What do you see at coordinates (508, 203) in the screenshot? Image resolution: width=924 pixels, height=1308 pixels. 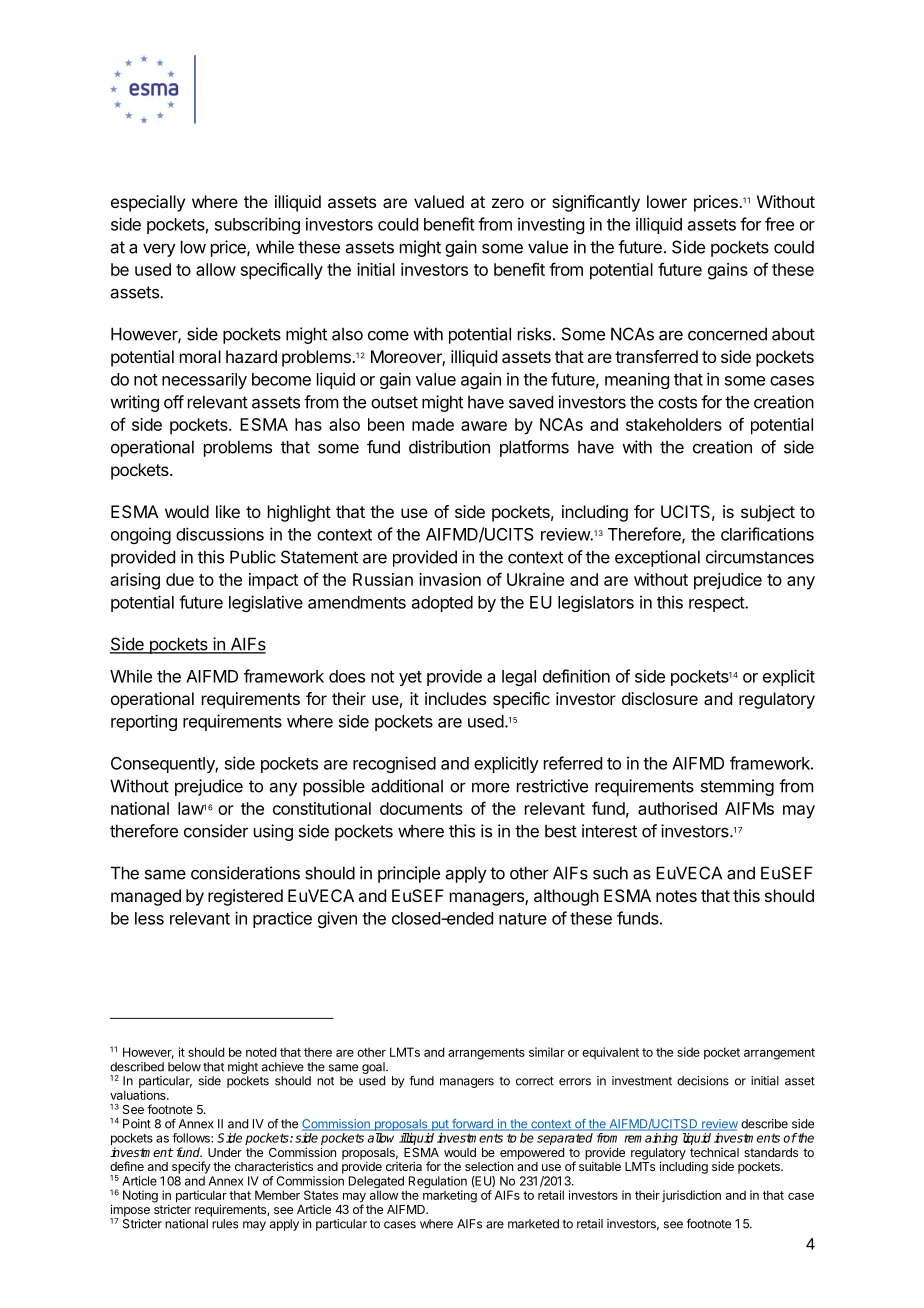 I see `zero` at bounding box center [508, 203].
